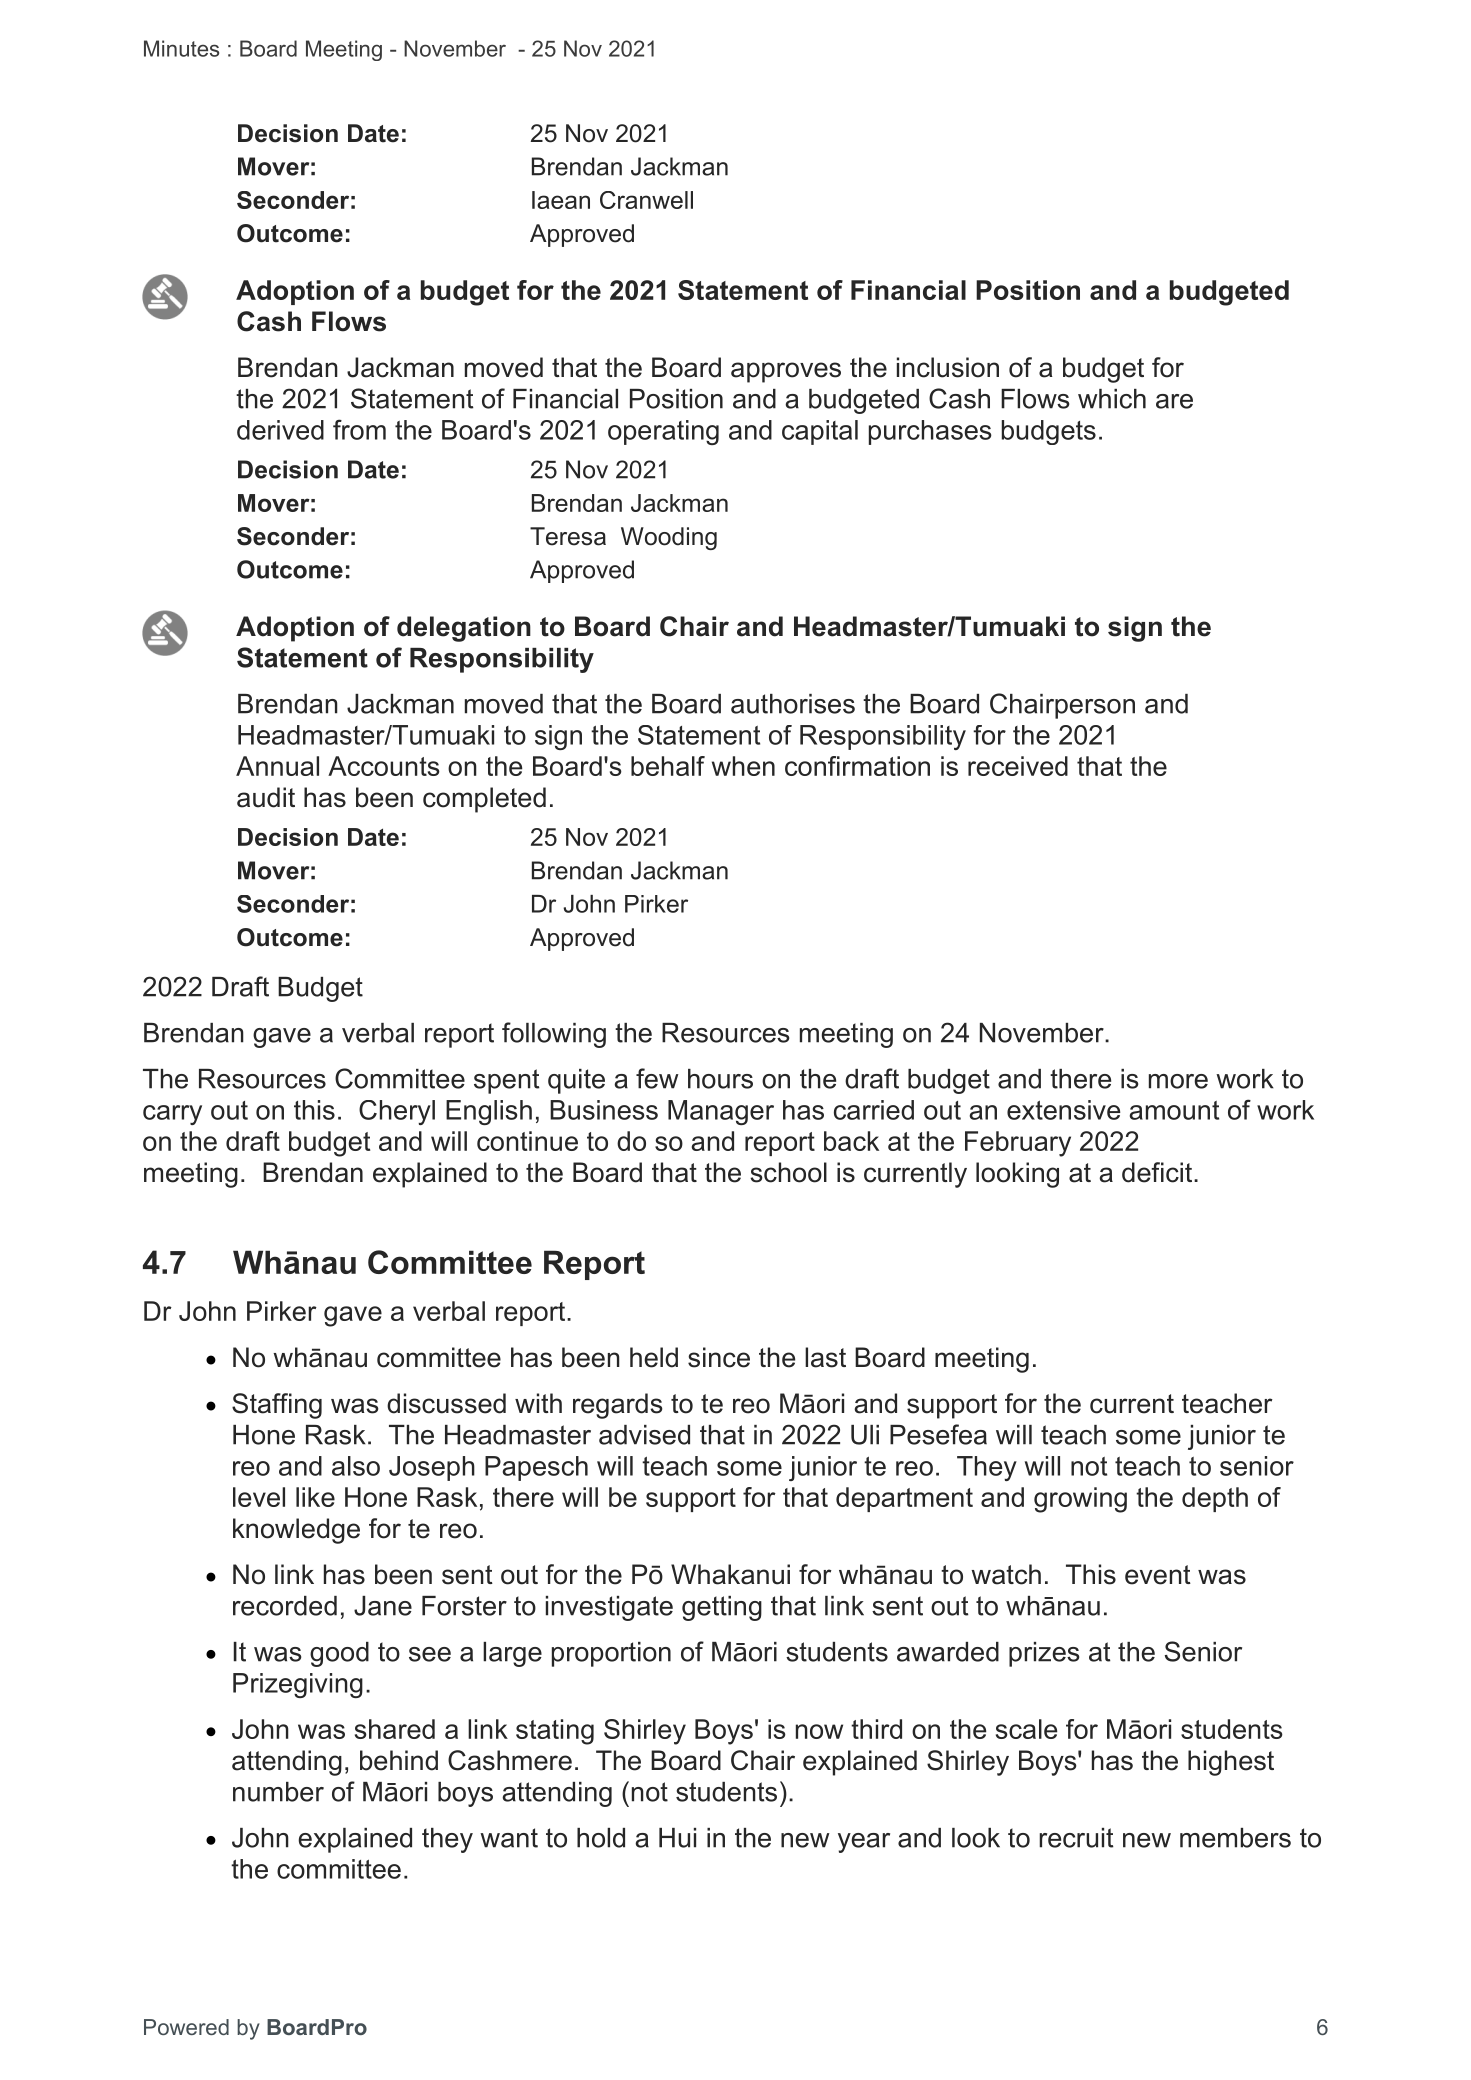 The image size is (1471, 2080). I want to click on Staffing, so click(277, 1406).
